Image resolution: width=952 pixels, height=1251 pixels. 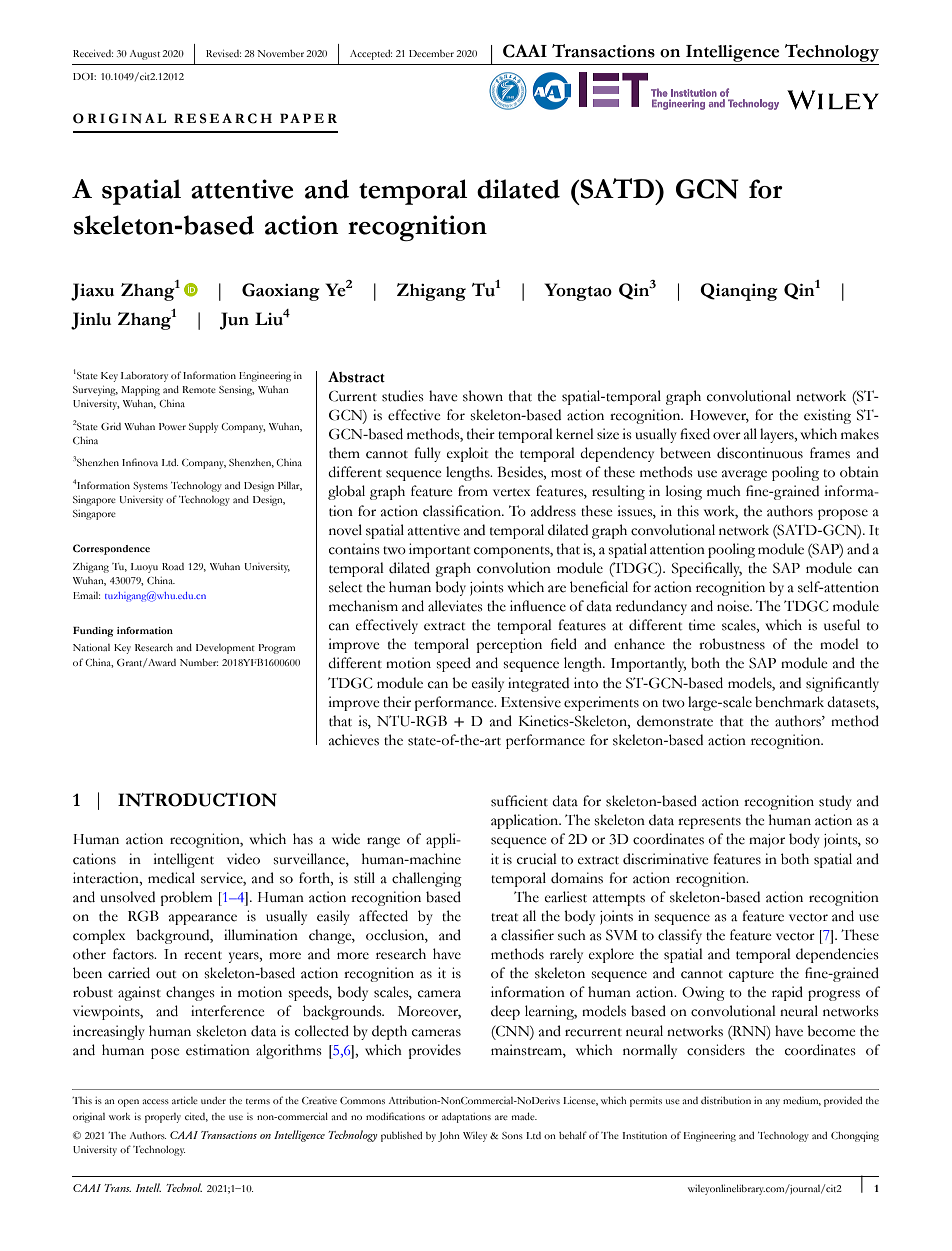 What do you see at coordinates (449, 1137) in the screenshot?
I see `John` at bounding box center [449, 1137].
